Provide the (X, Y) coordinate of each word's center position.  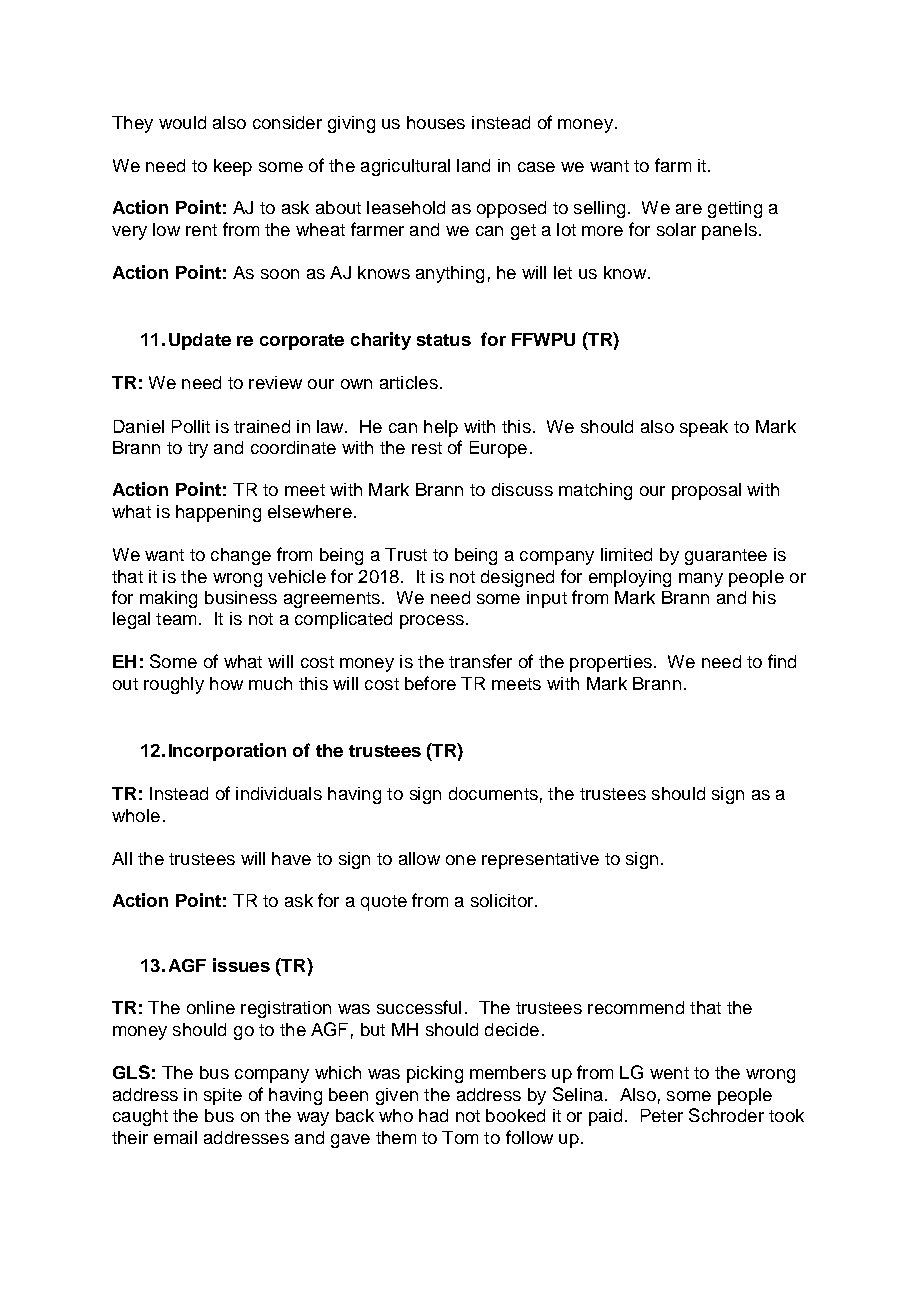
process (432, 622)
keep (233, 167)
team (176, 619)
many (701, 580)
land (473, 165)
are (689, 209)
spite (223, 1096)
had (433, 1115)
